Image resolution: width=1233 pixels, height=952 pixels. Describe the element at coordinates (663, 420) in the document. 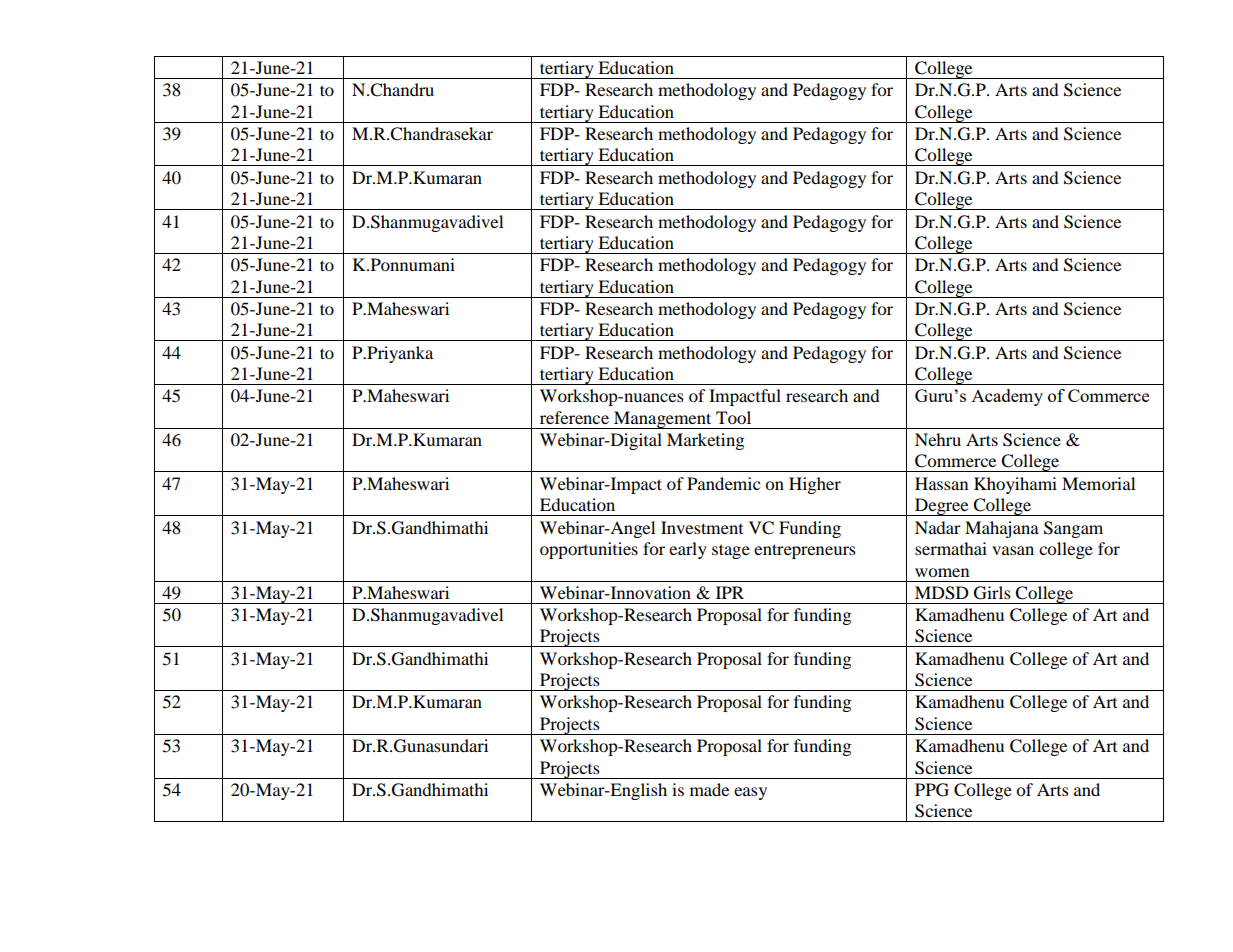

I see `Management` at that location.
